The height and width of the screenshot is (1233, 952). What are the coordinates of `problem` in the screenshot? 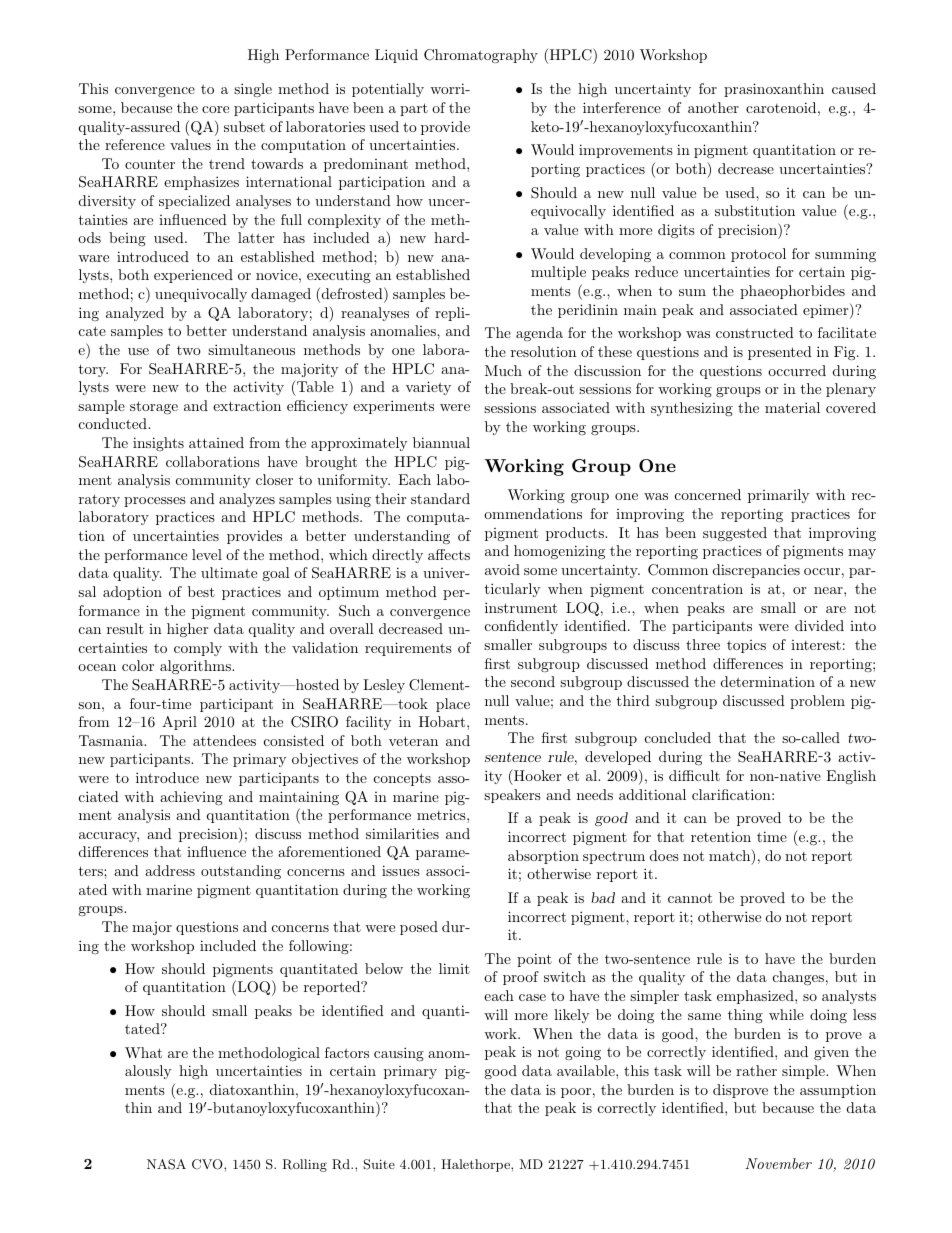 It's located at (817, 702).
